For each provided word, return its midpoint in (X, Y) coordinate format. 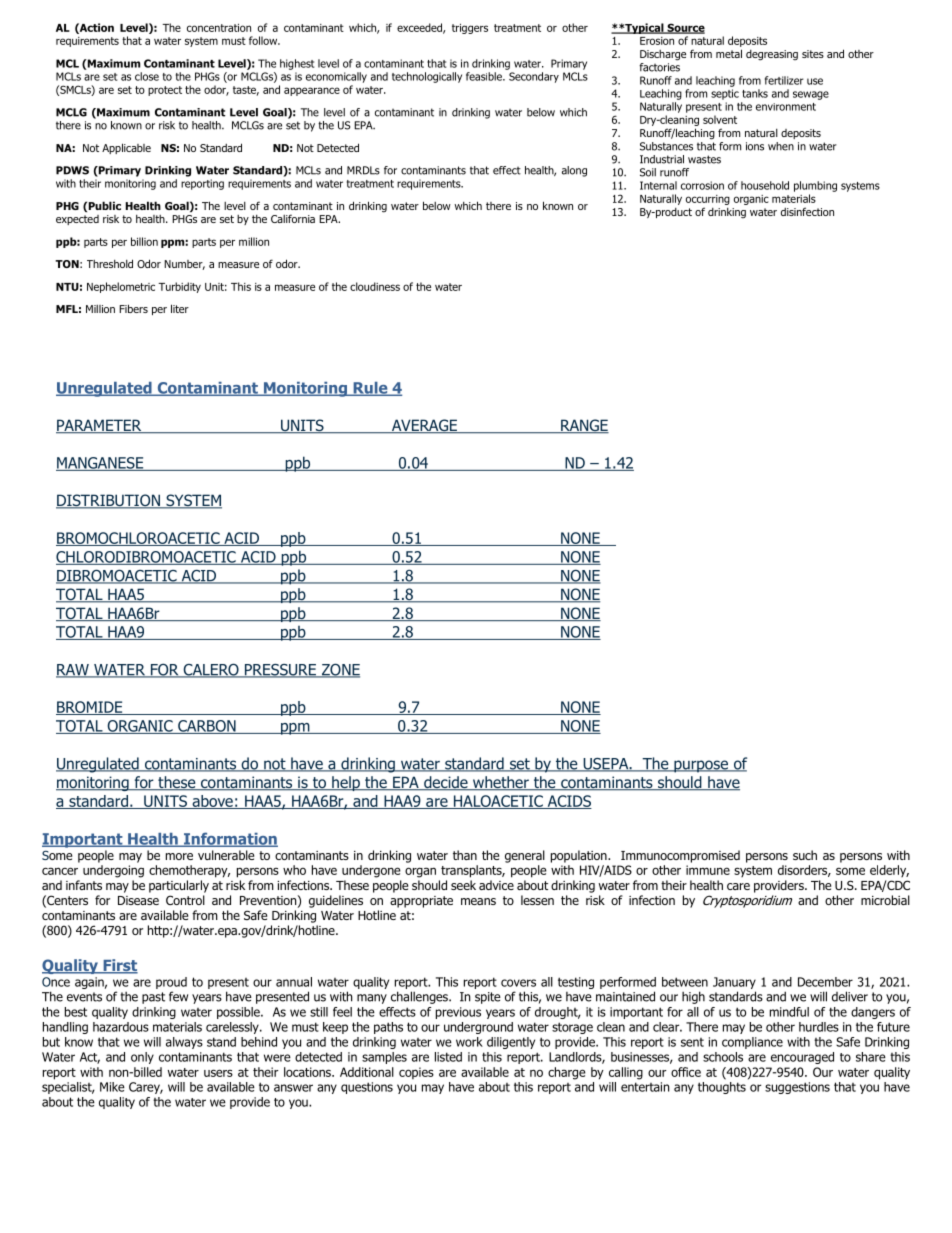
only (142, 1058)
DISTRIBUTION (109, 501)
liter (180, 308)
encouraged (802, 1058)
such (805, 855)
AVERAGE (424, 426)
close (147, 76)
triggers (470, 29)
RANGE (584, 426)
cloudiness (375, 286)
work (469, 1042)
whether (501, 783)
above (212, 802)
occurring (708, 200)
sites (813, 54)
